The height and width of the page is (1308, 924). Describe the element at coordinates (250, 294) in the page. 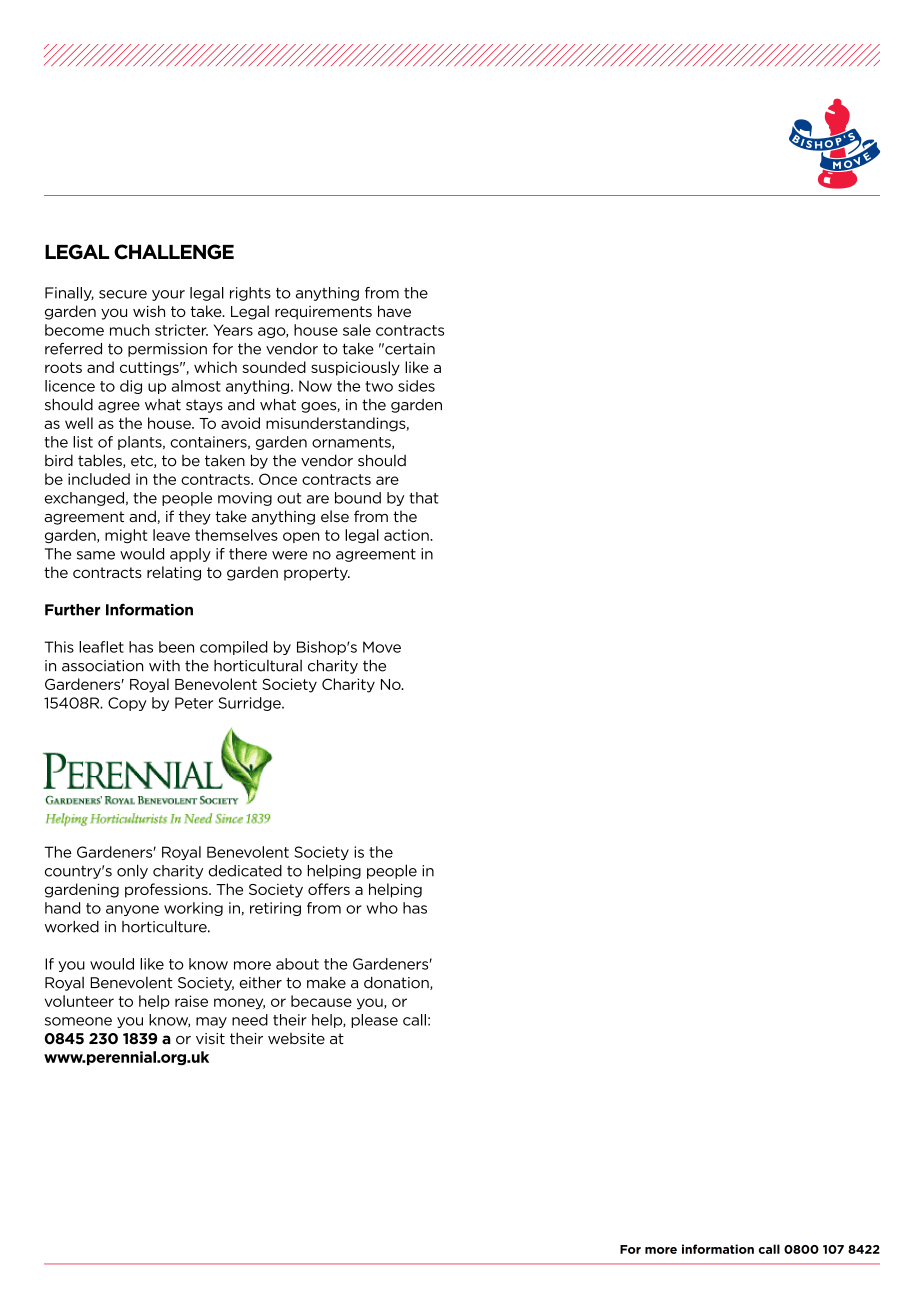

I see `rights` at that location.
